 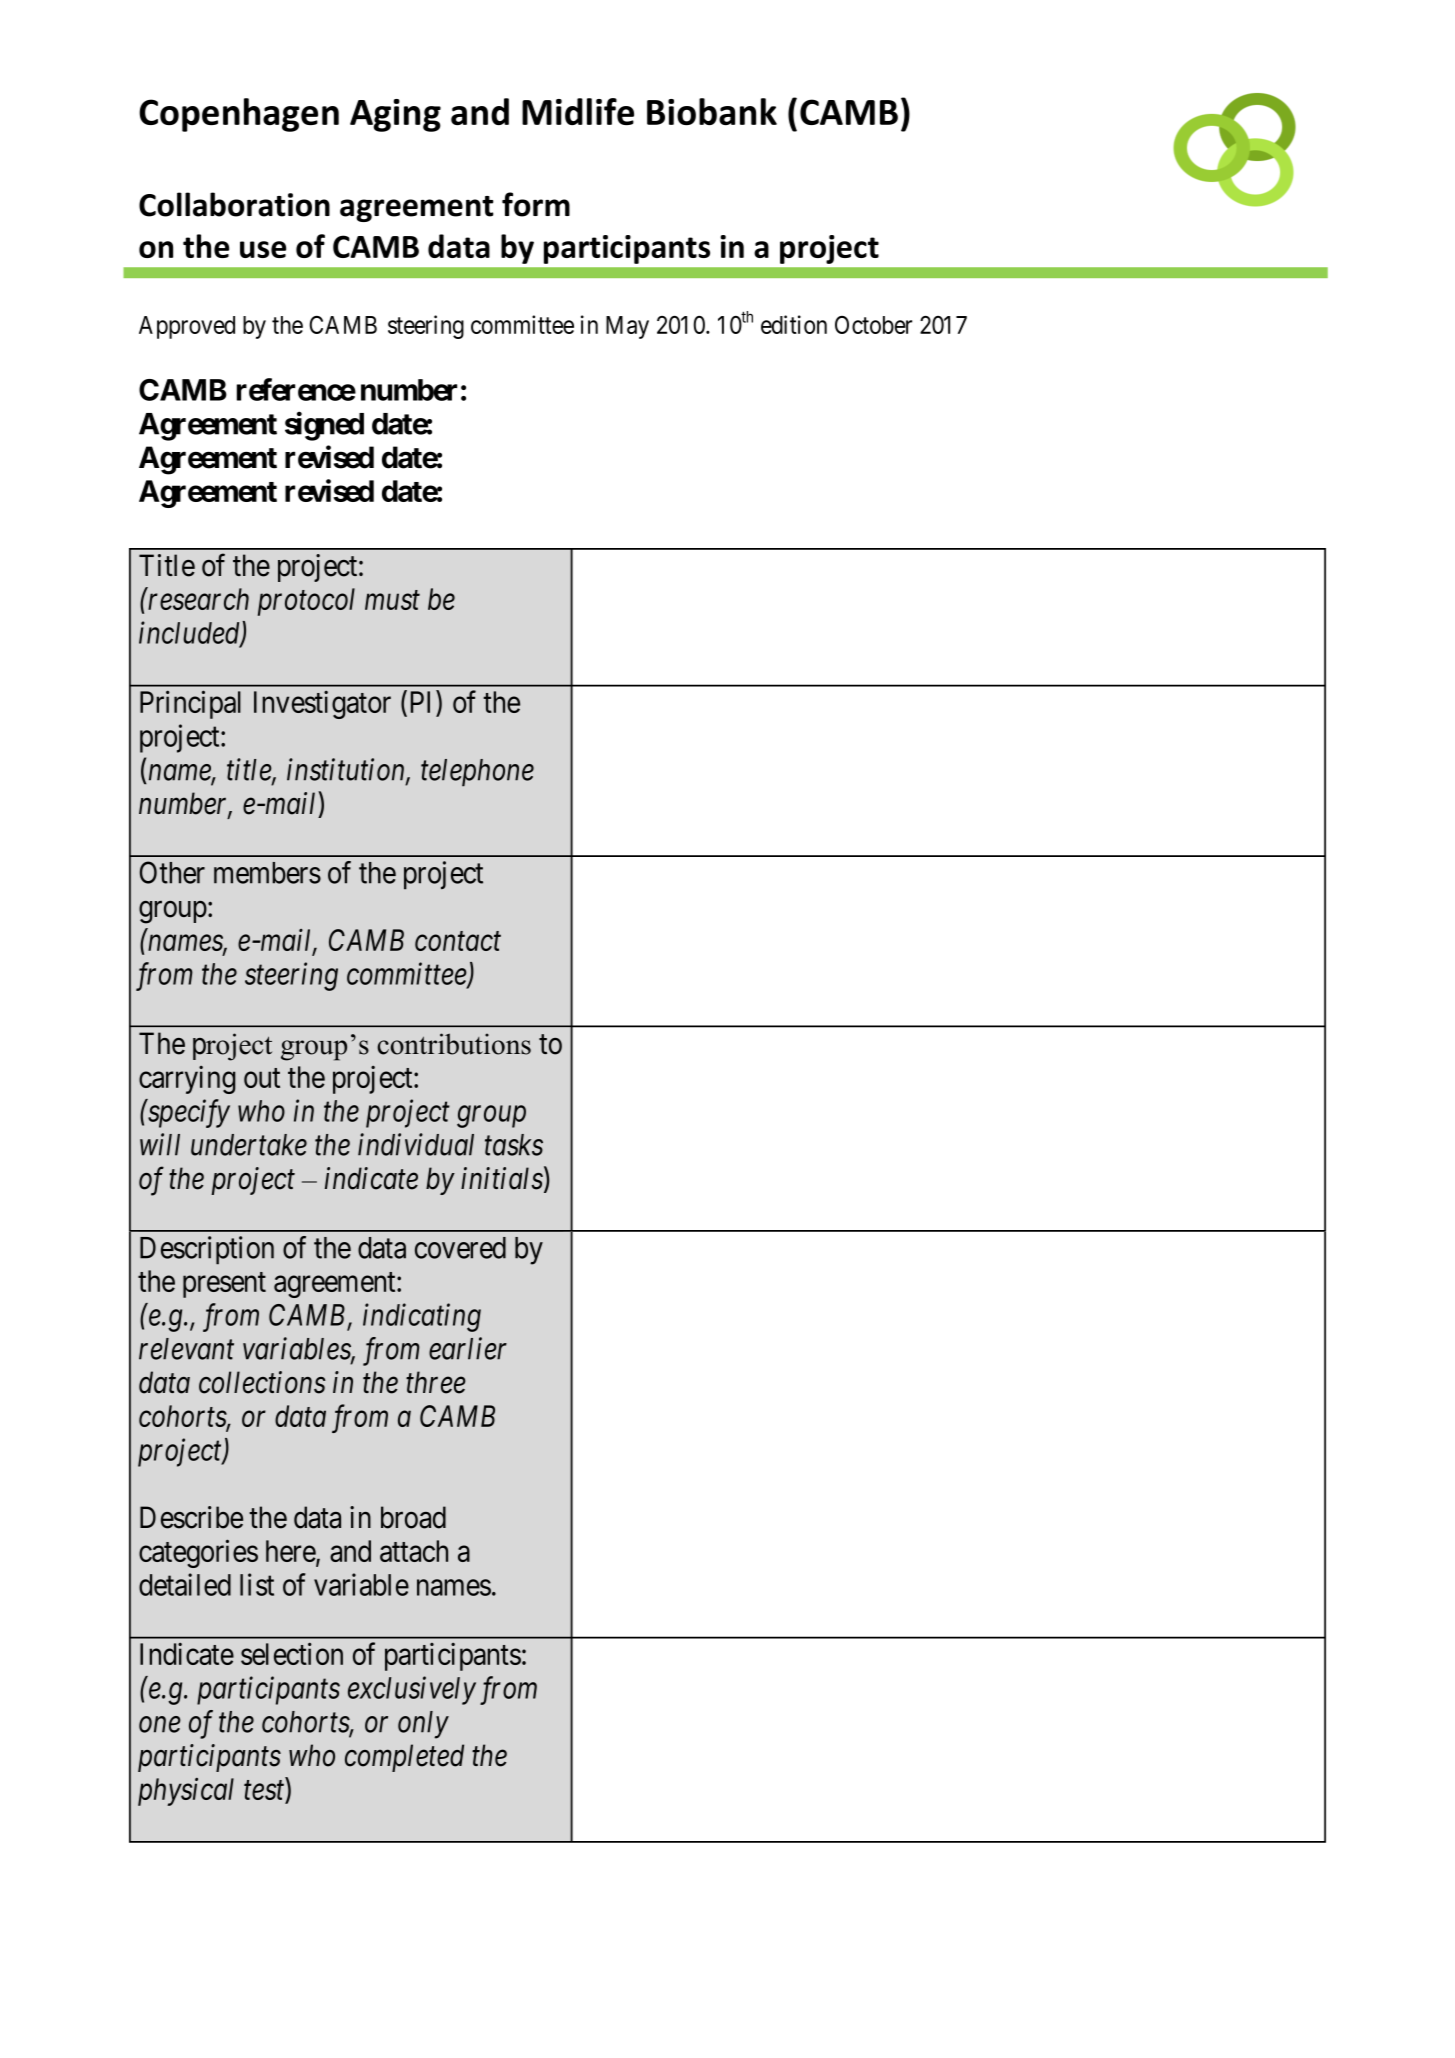 I want to click on contact, so click(x=458, y=941).
